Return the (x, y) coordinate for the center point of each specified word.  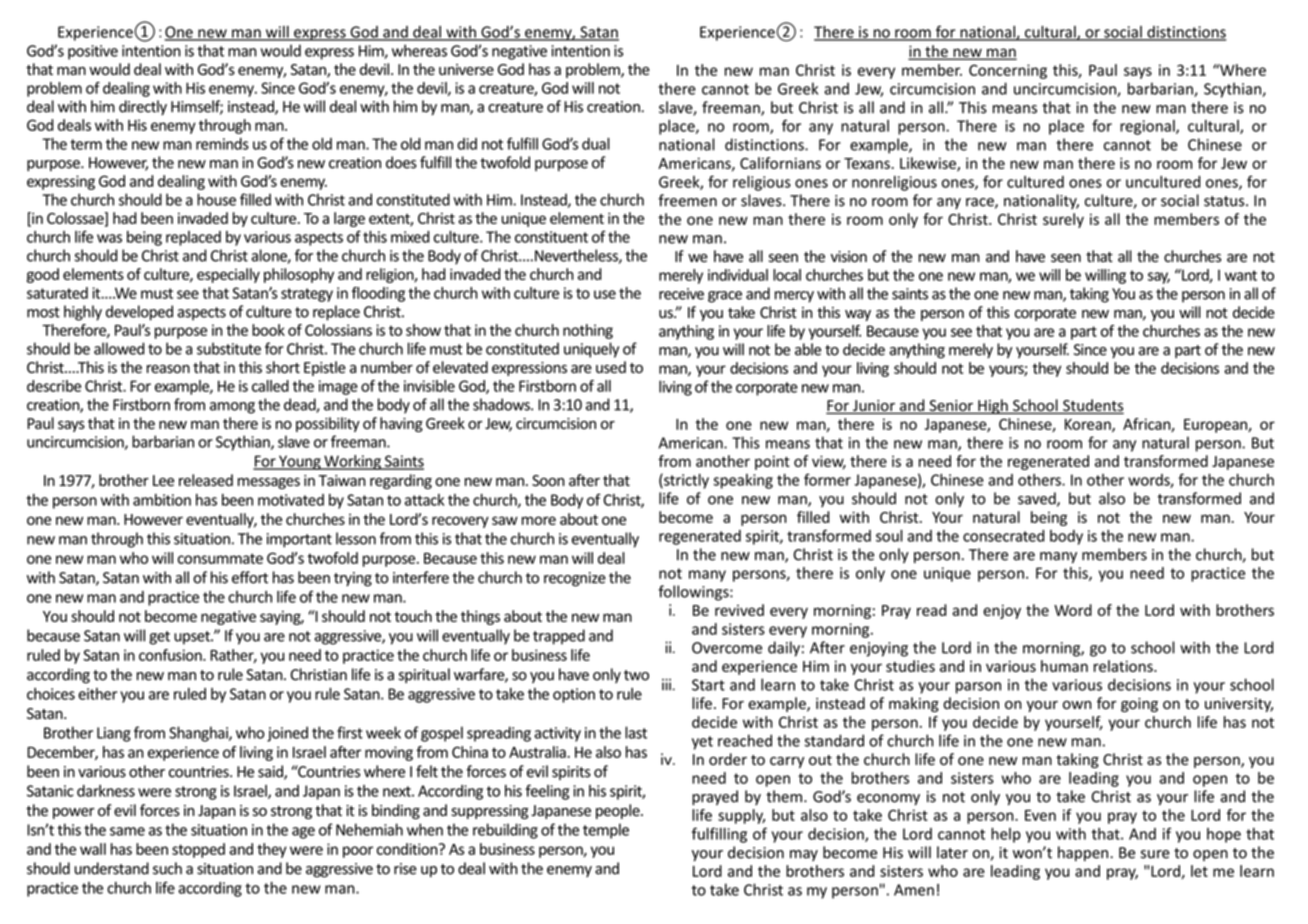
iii (666, 684)
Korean (1089, 425)
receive (681, 294)
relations (1124, 666)
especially (228, 275)
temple (606, 831)
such (167, 868)
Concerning (1008, 71)
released (206, 480)
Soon (548, 481)
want (1241, 275)
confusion (171, 655)
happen (1084, 853)
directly (143, 107)
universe (466, 70)
